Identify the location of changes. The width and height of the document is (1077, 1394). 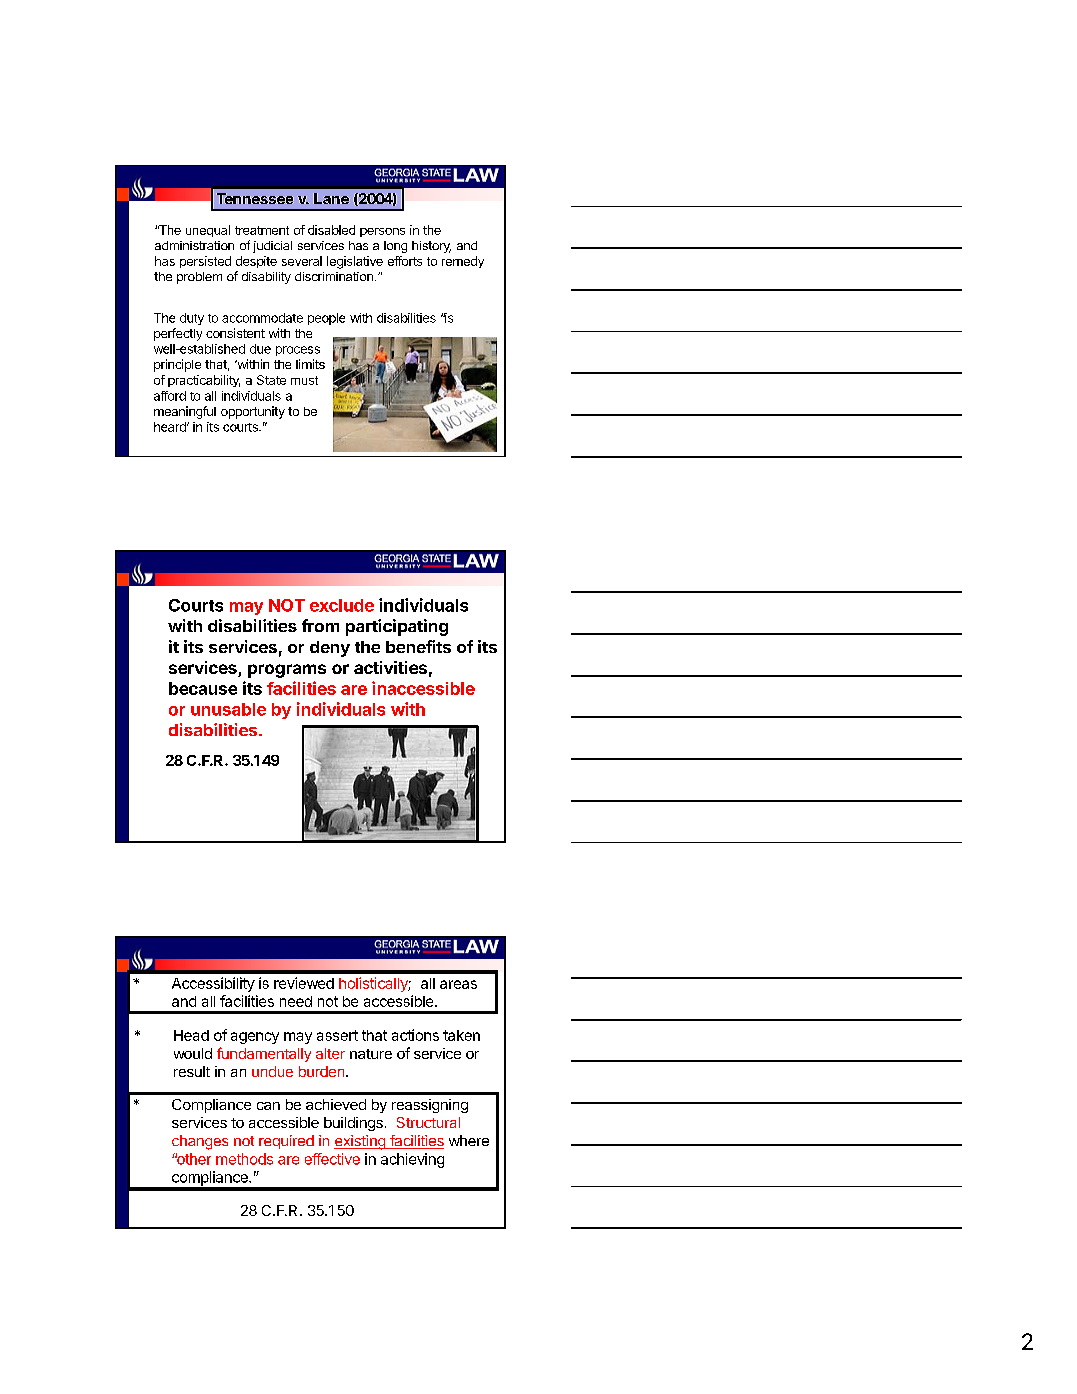
(200, 1142).
